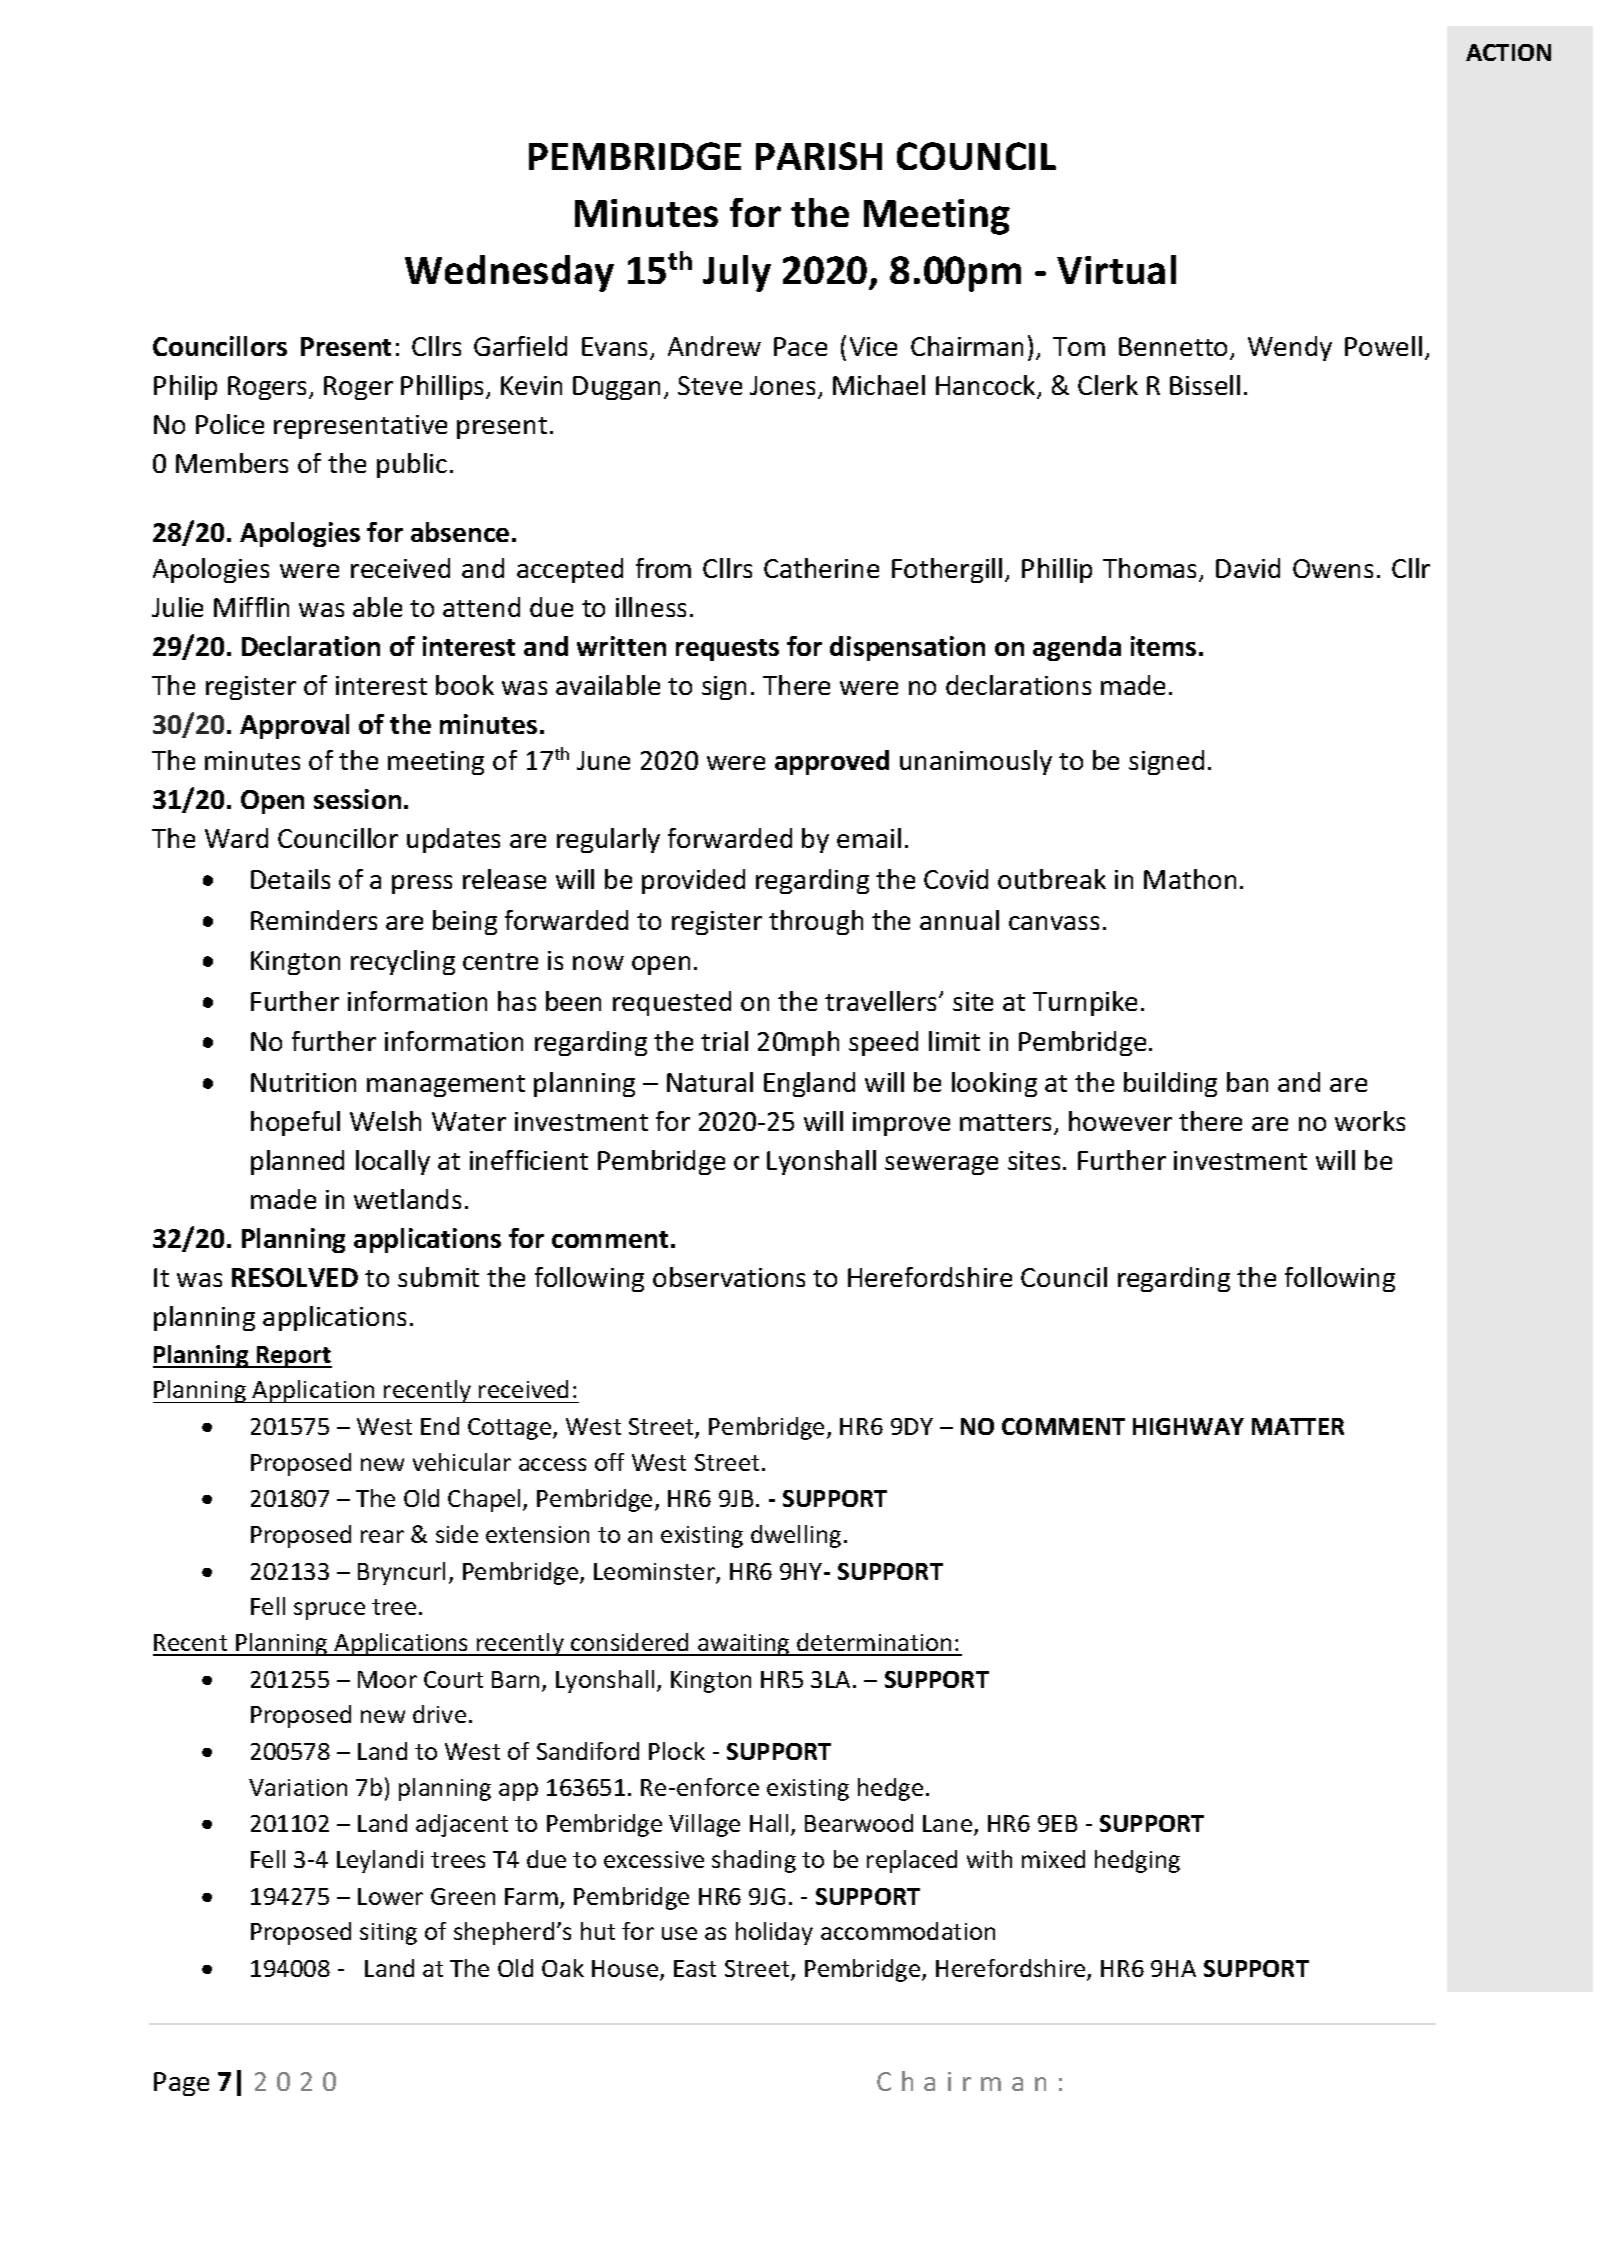 Image resolution: width=1603 pixels, height=2267 pixels. I want to click on holiday, so click(774, 1933).
